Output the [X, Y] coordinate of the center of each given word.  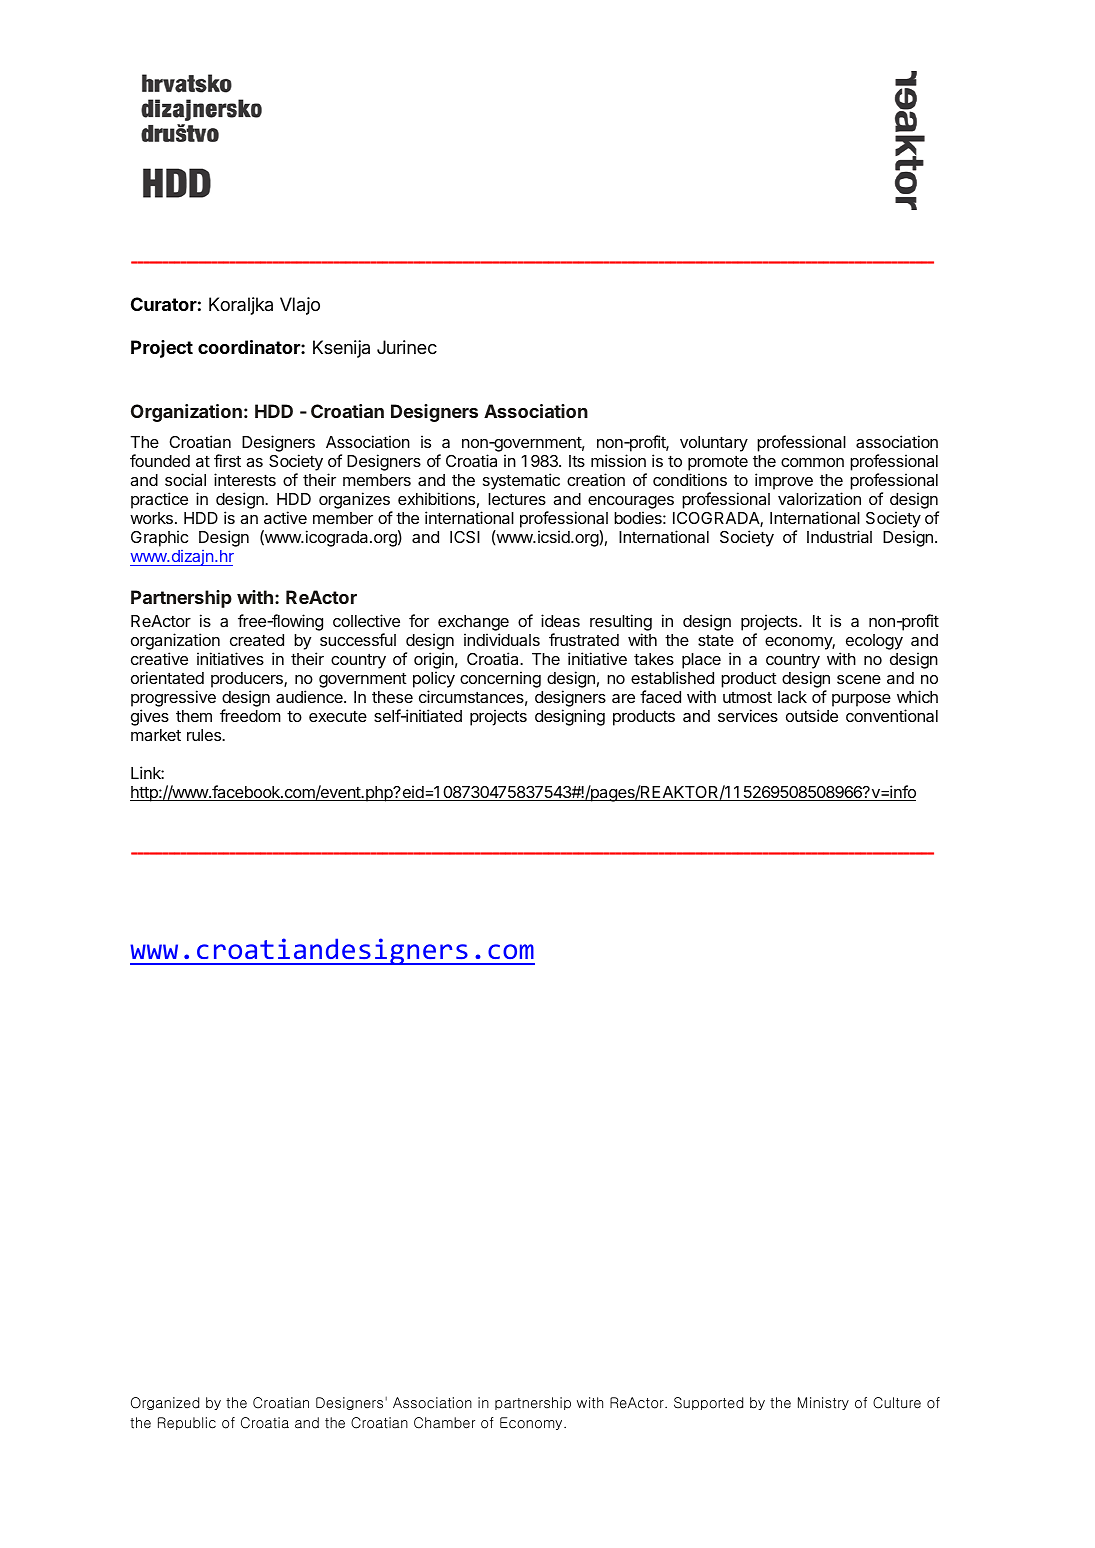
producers [248, 680]
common [812, 462]
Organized [165, 1403]
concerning [500, 679]
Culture [897, 1403]
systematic [521, 481]
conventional [892, 715]
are [623, 698]
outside [812, 715]
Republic [187, 1423]
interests [245, 479]
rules [205, 735]
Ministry [823, 1403]
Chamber [444, 1423]
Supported [708, 1403]
